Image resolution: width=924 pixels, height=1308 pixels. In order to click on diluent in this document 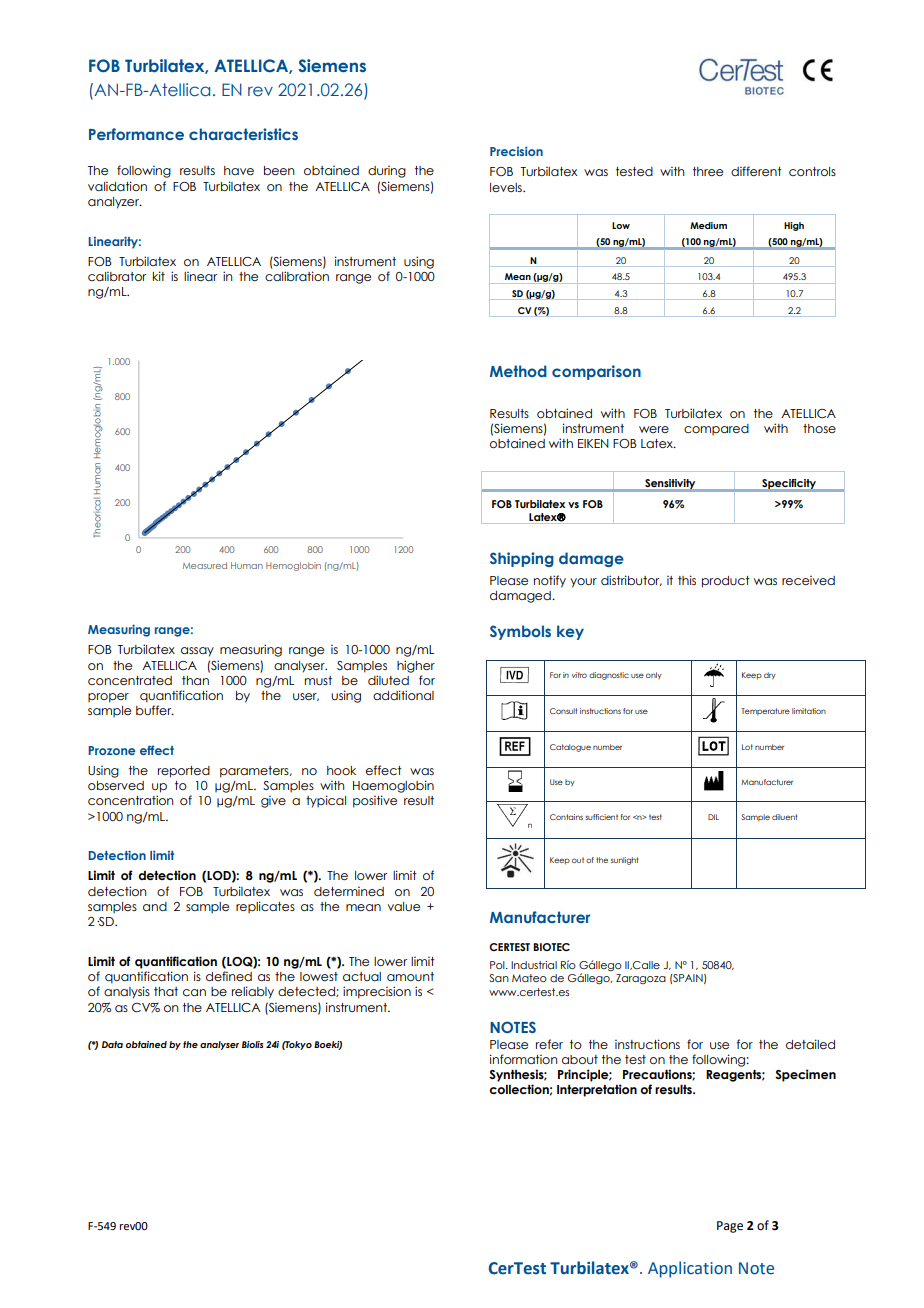, I will do `click(784, 817)`.
